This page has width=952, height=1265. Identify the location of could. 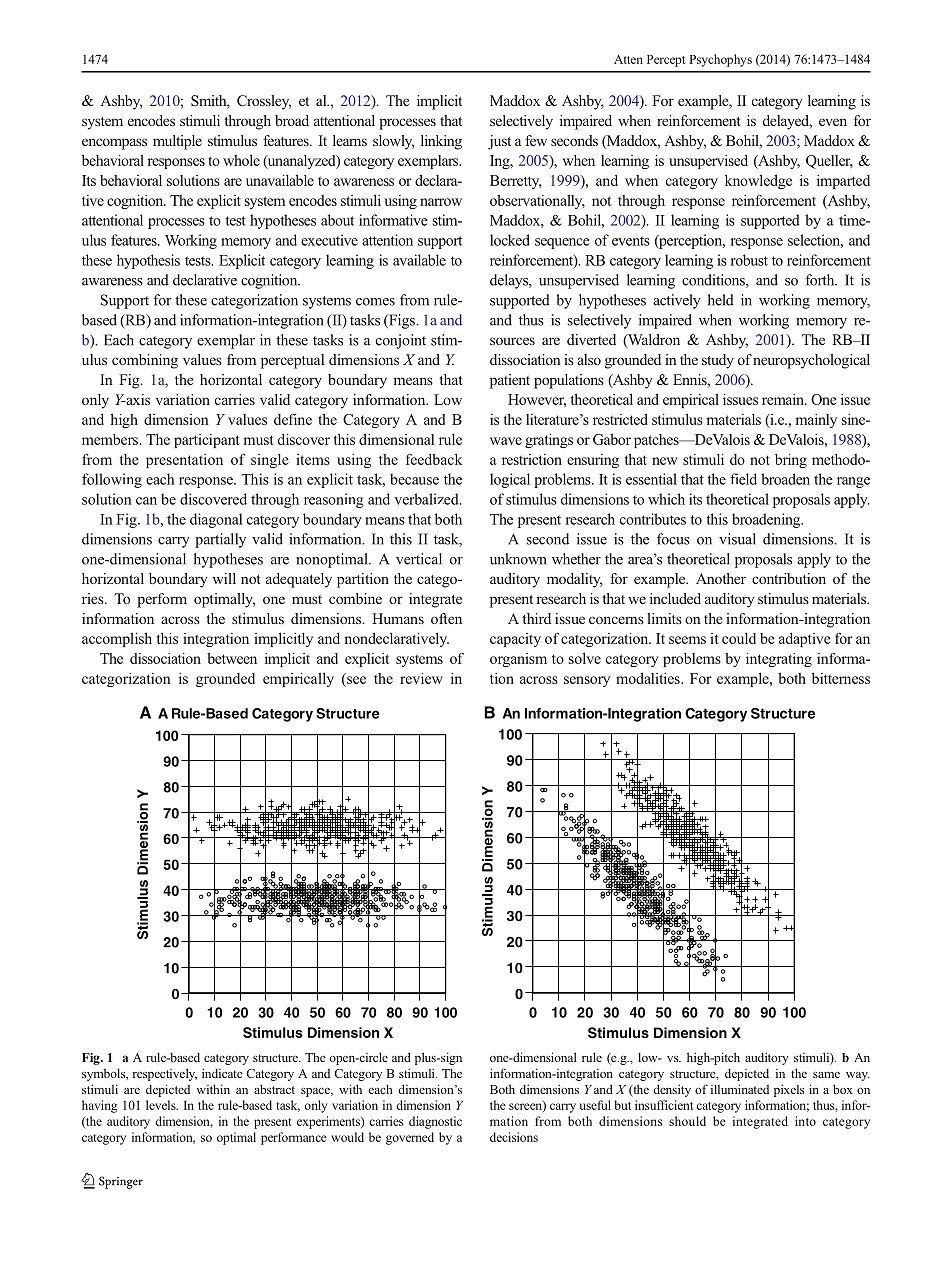
(739, 638).
